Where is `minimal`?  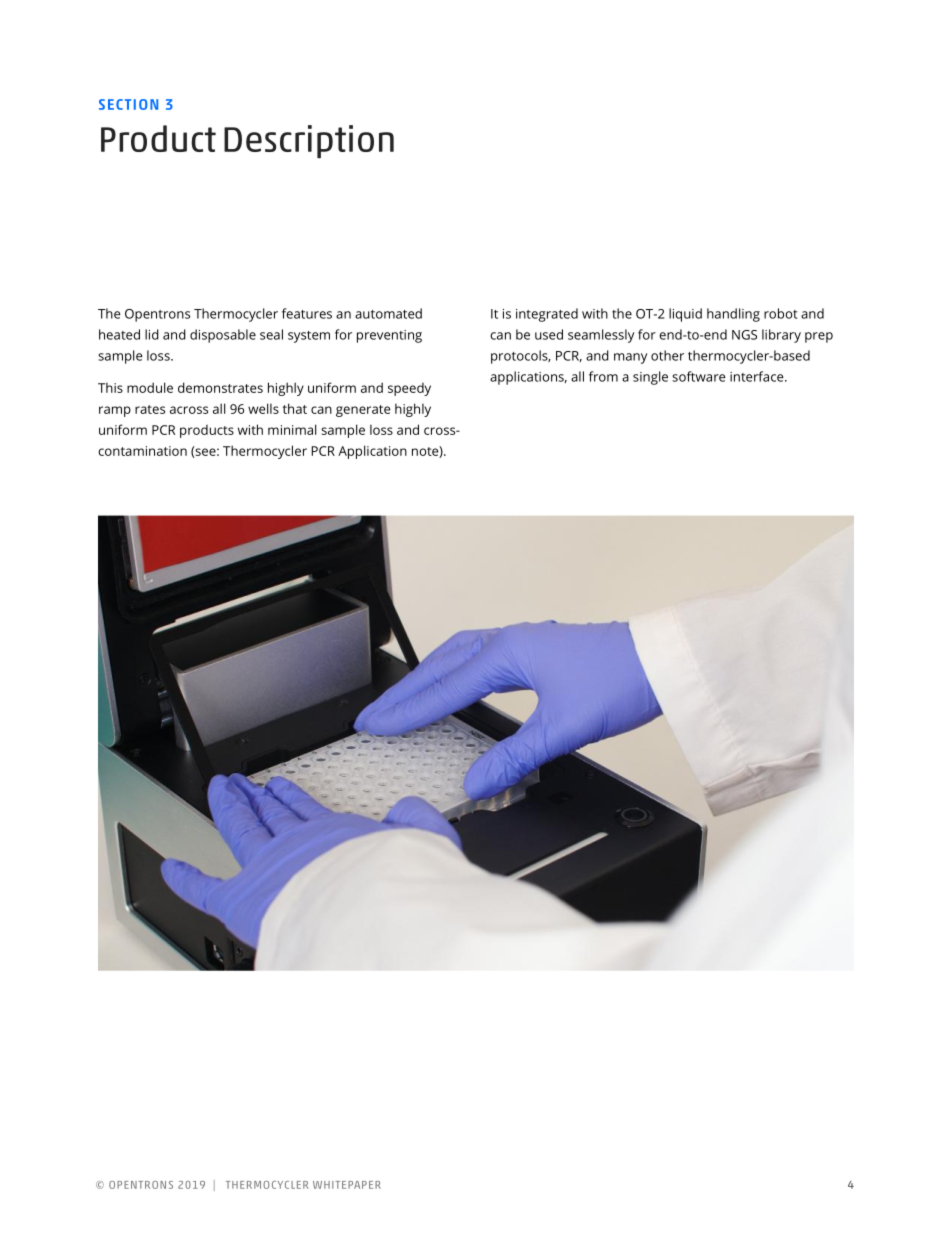 minimal is located at coordinates (292, 429).
